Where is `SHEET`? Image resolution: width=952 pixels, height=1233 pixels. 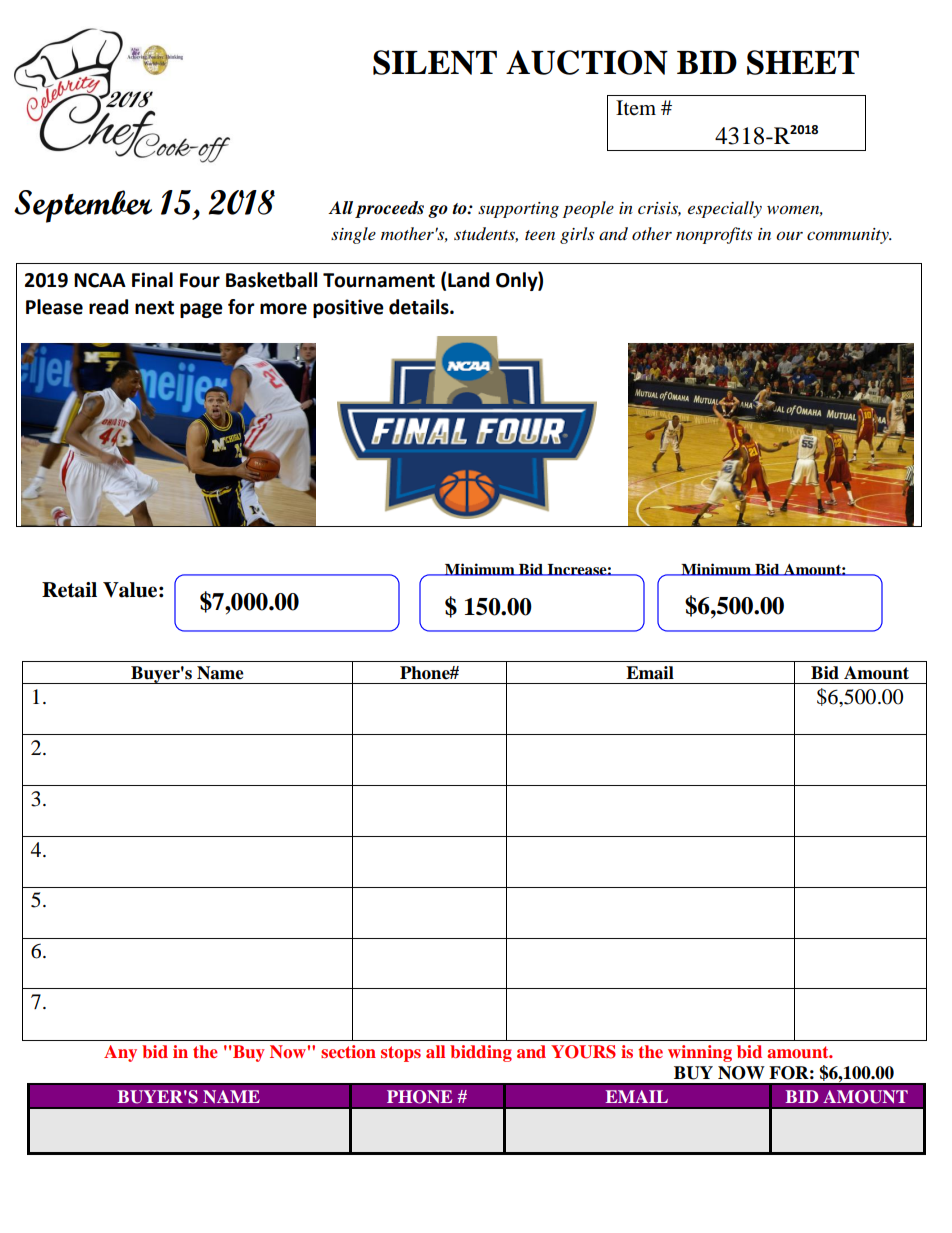
SHEET is located at coordinates (803, 62).
